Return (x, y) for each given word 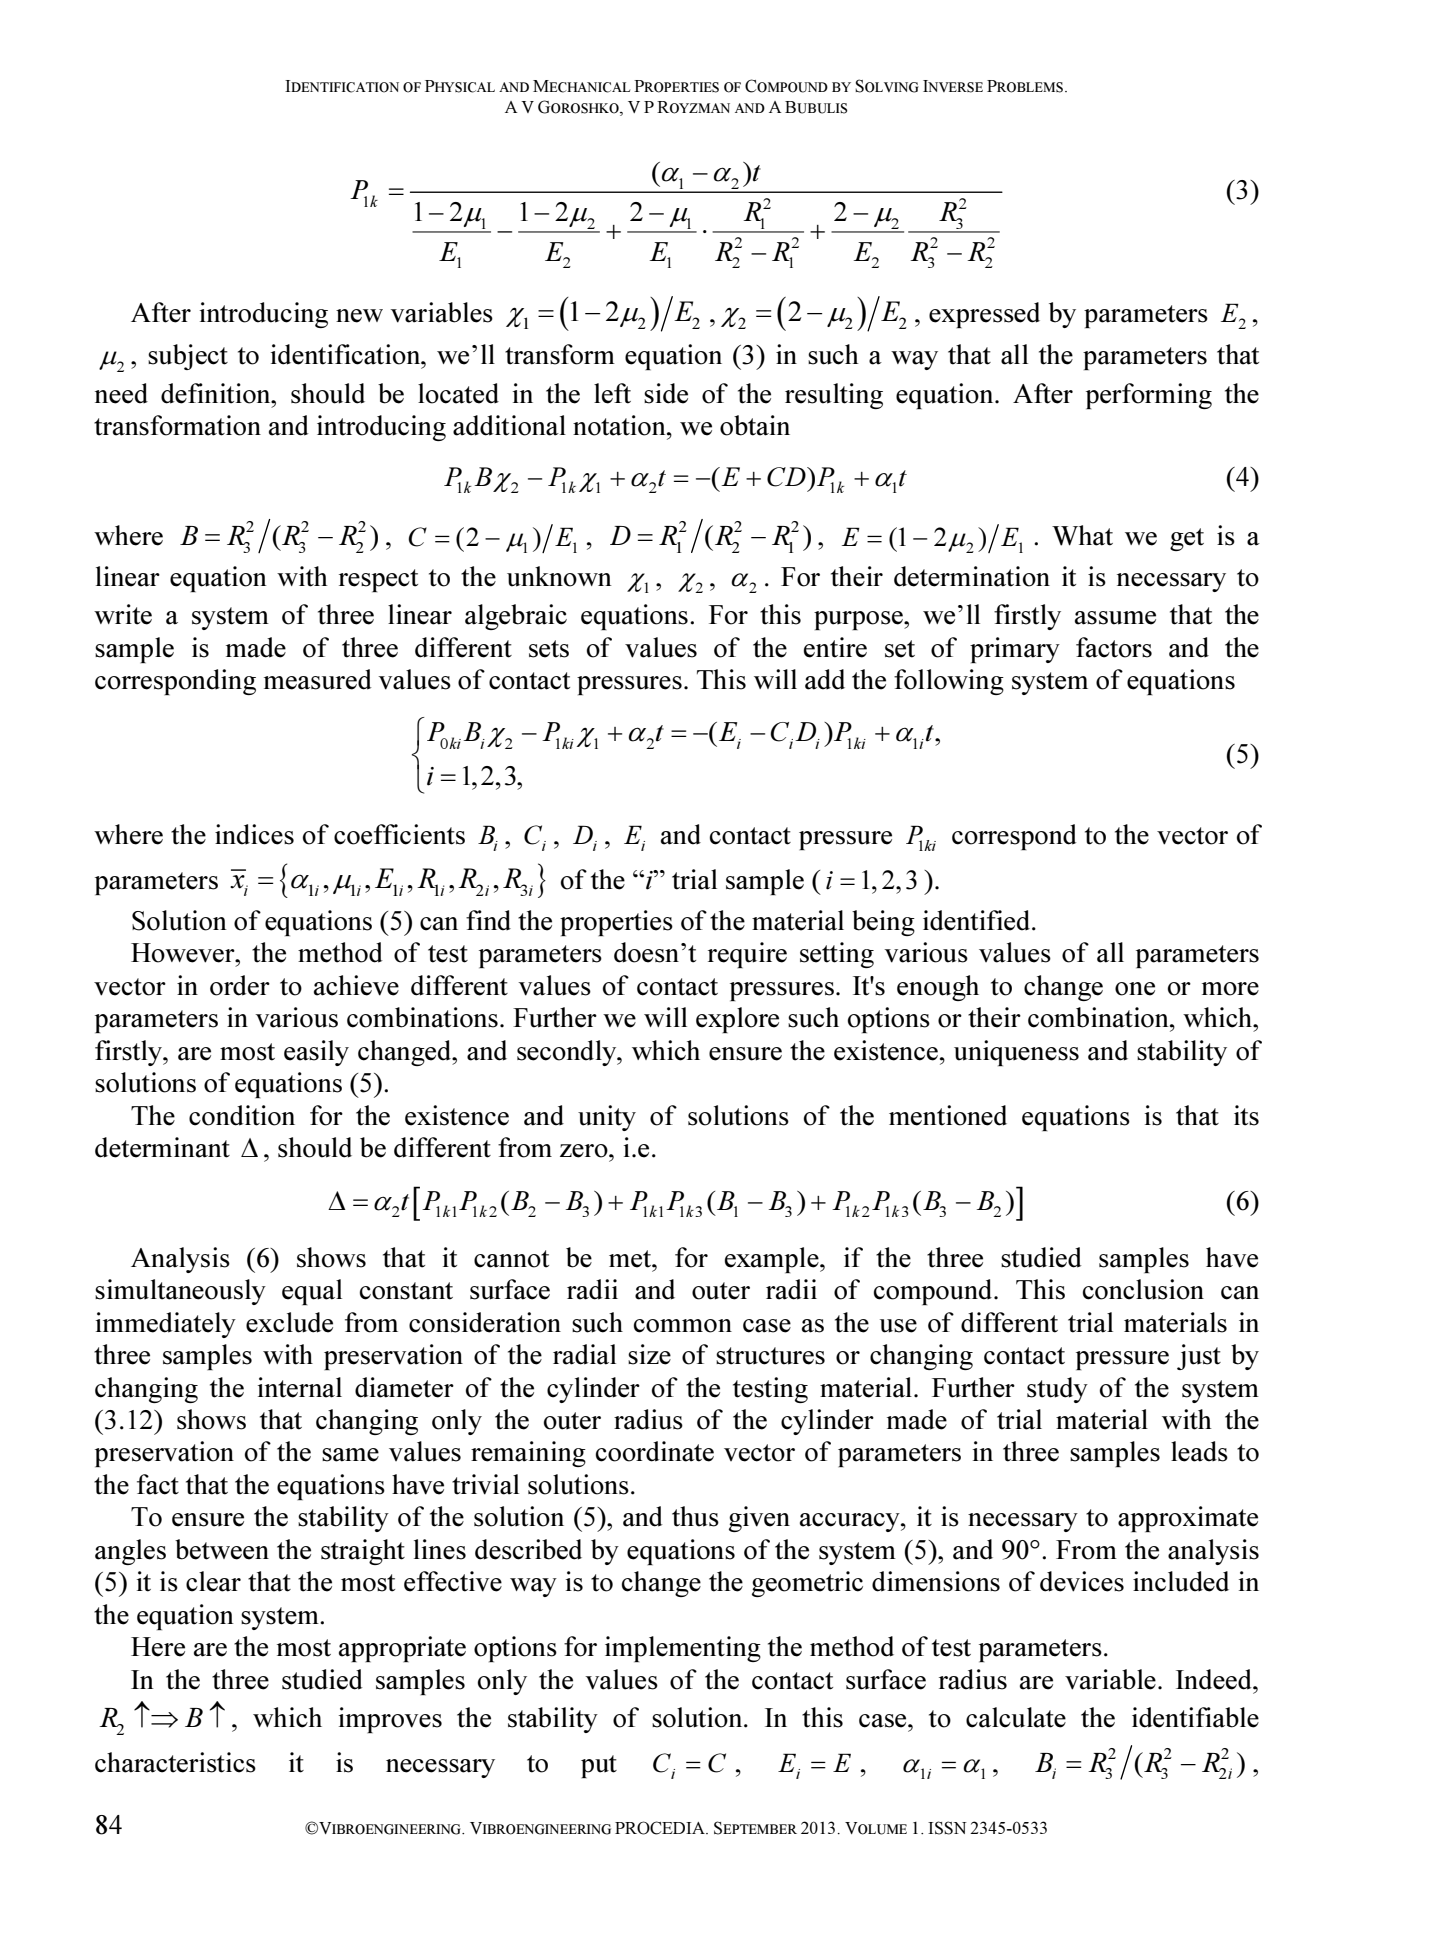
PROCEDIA (661, 1828)
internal (300, 1387)
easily (316, 1053)
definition (217, 393)
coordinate (655, 1451)
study (1057, 1390)
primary (1015, 650)
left (612, 393)
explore (737, 1020)
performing (1149, 396)
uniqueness (1016, 1053)
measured (317, 679)
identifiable (1195, 1717)
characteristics (175, 1762)
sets (549, 649)
